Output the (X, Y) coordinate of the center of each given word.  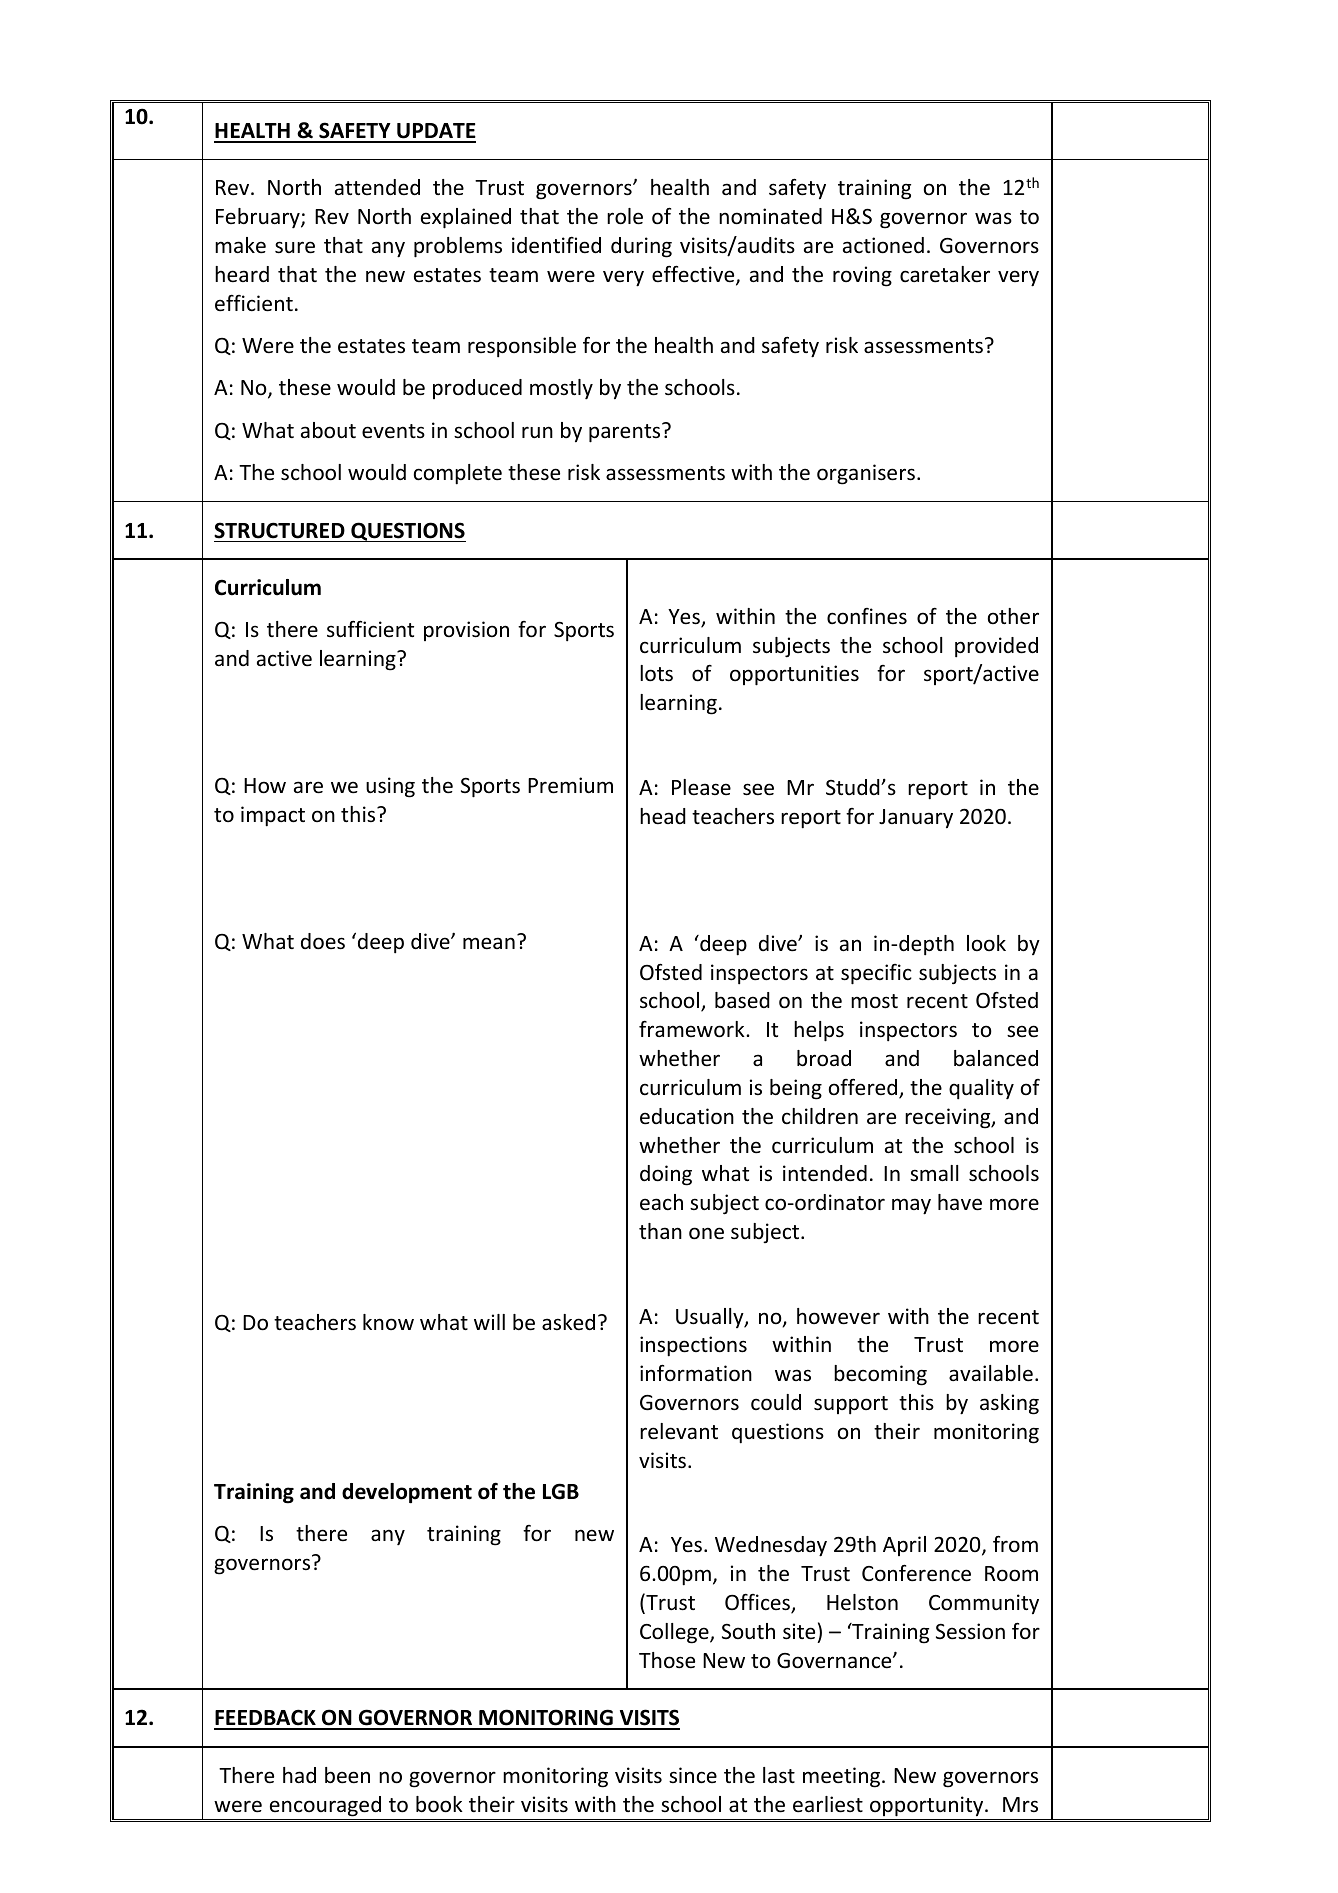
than (660, 1231)
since (693, 1775)
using (390, 787)
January (916, 819)
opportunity (928, 1806)
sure (295, 247)
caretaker (945, 274)
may (911, 1206)
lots (656, 673)
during (641, 247)
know (388, 1322)
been (347, 1775)
